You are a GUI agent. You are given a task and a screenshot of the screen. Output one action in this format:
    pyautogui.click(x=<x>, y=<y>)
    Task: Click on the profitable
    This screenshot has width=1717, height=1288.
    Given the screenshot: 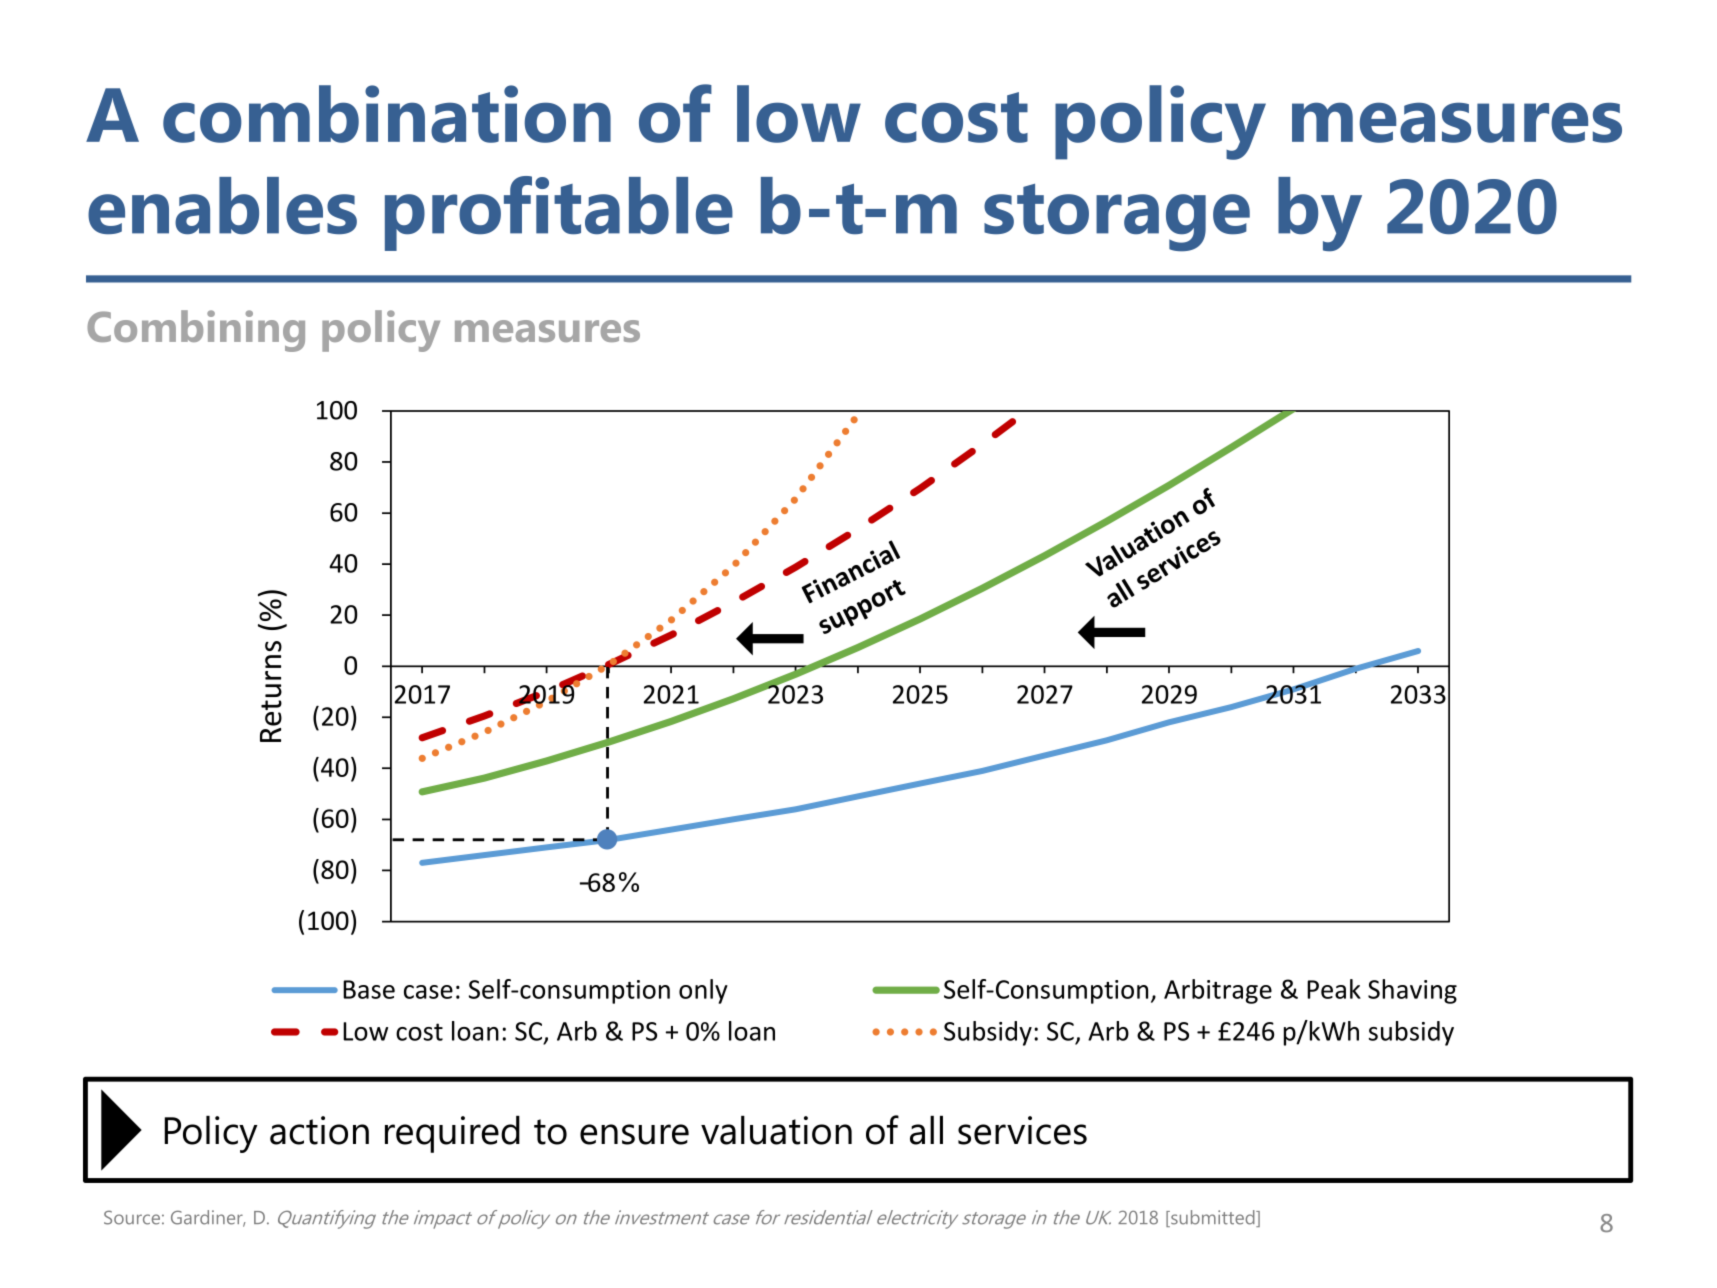 What is the action you would take?
    pyautogui.click(x=559, y=213)
